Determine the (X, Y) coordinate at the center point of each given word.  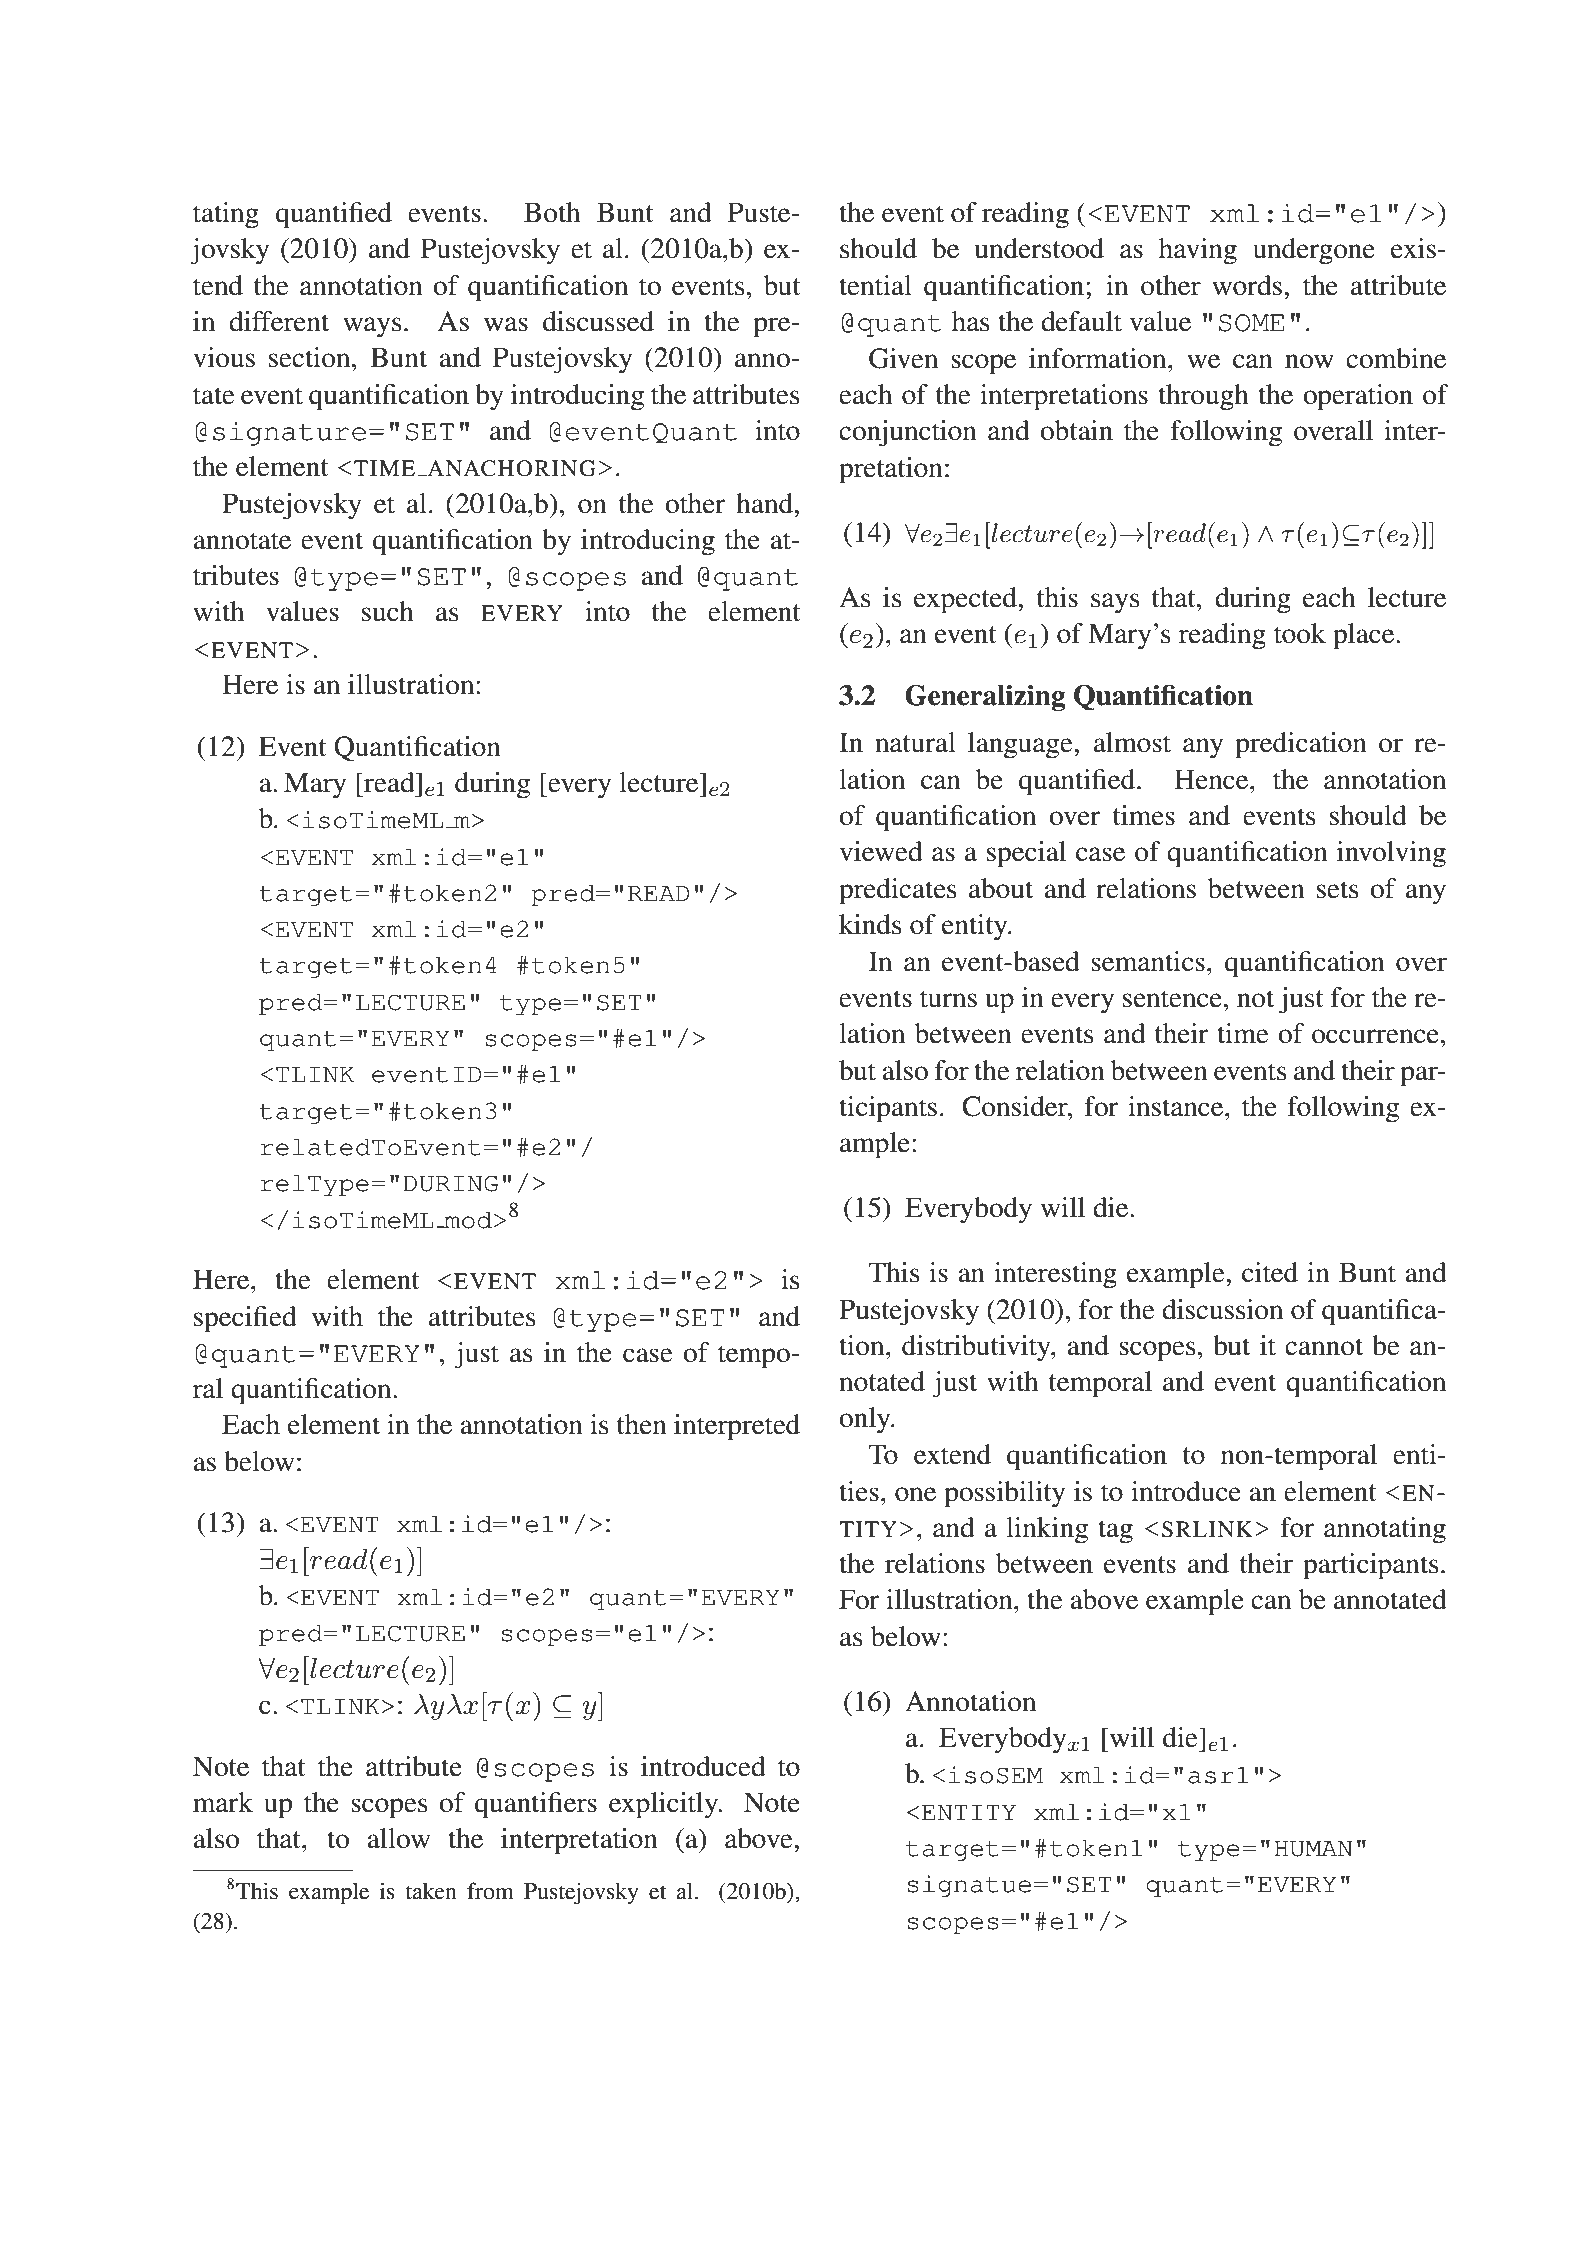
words (1247, 285)
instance (1177, 1106)
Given (903, 358)
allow (398, 1838)
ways (372, 327)
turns (948, 999)
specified (245, 1319)
